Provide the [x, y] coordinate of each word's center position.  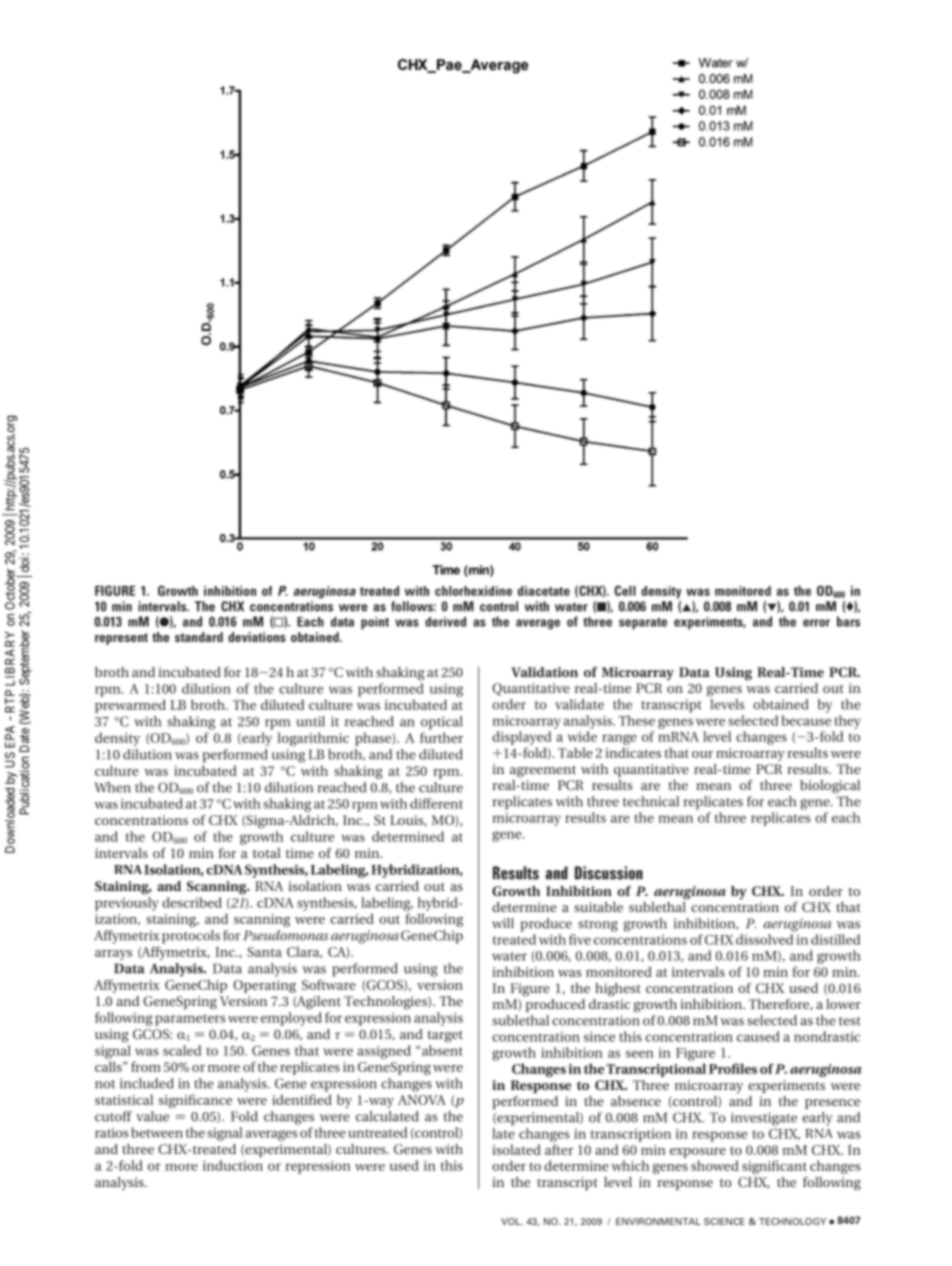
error [816, 623]
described [192, 902]
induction [233, 1165]
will [503, 923]
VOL [512, 1221]
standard [199, 637]
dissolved [764, 939]
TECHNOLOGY [792, 1221]
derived [445, 622]
